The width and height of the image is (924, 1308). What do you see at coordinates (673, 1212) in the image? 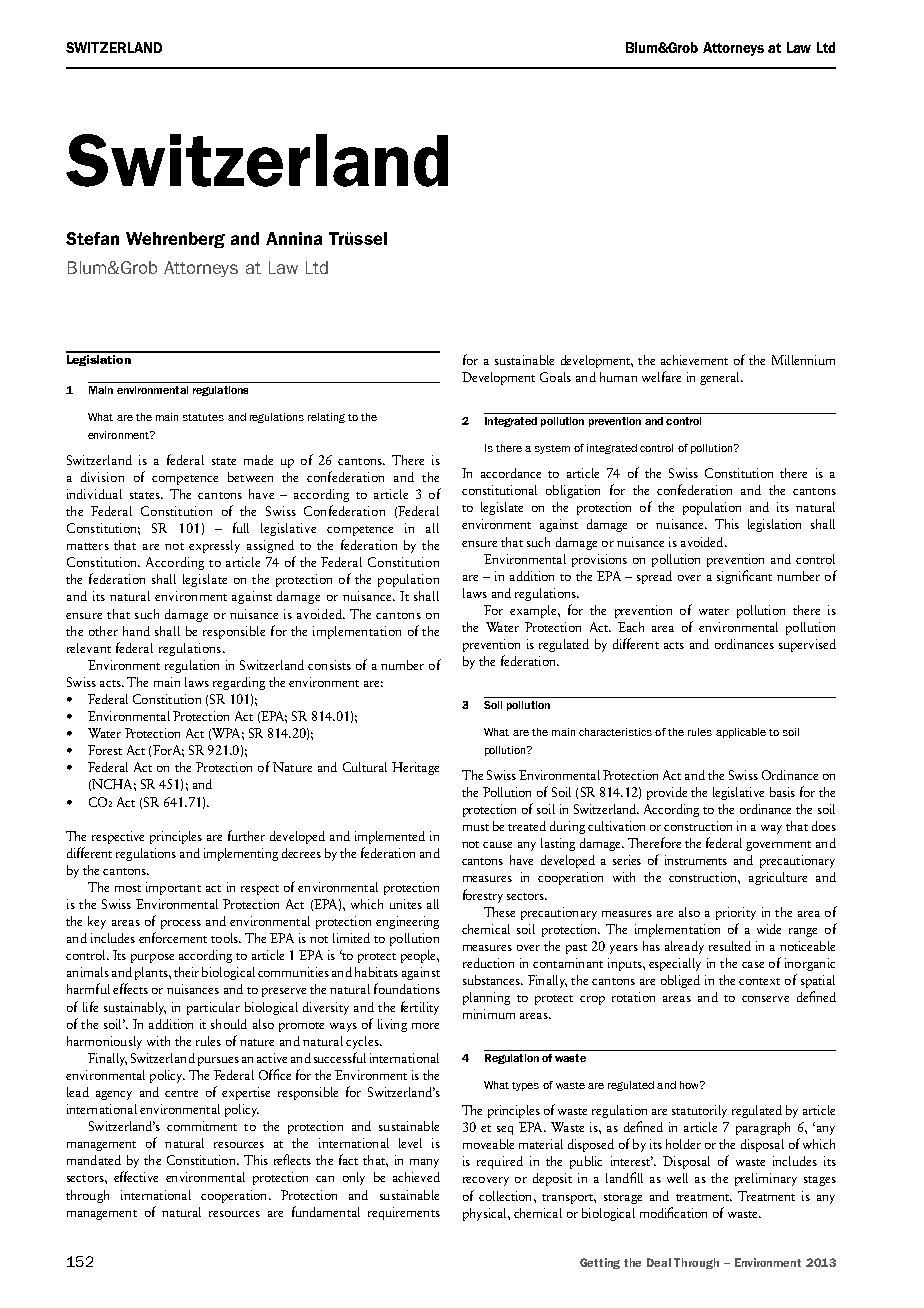
I see `modification` at bounding box center [673, 1212].
